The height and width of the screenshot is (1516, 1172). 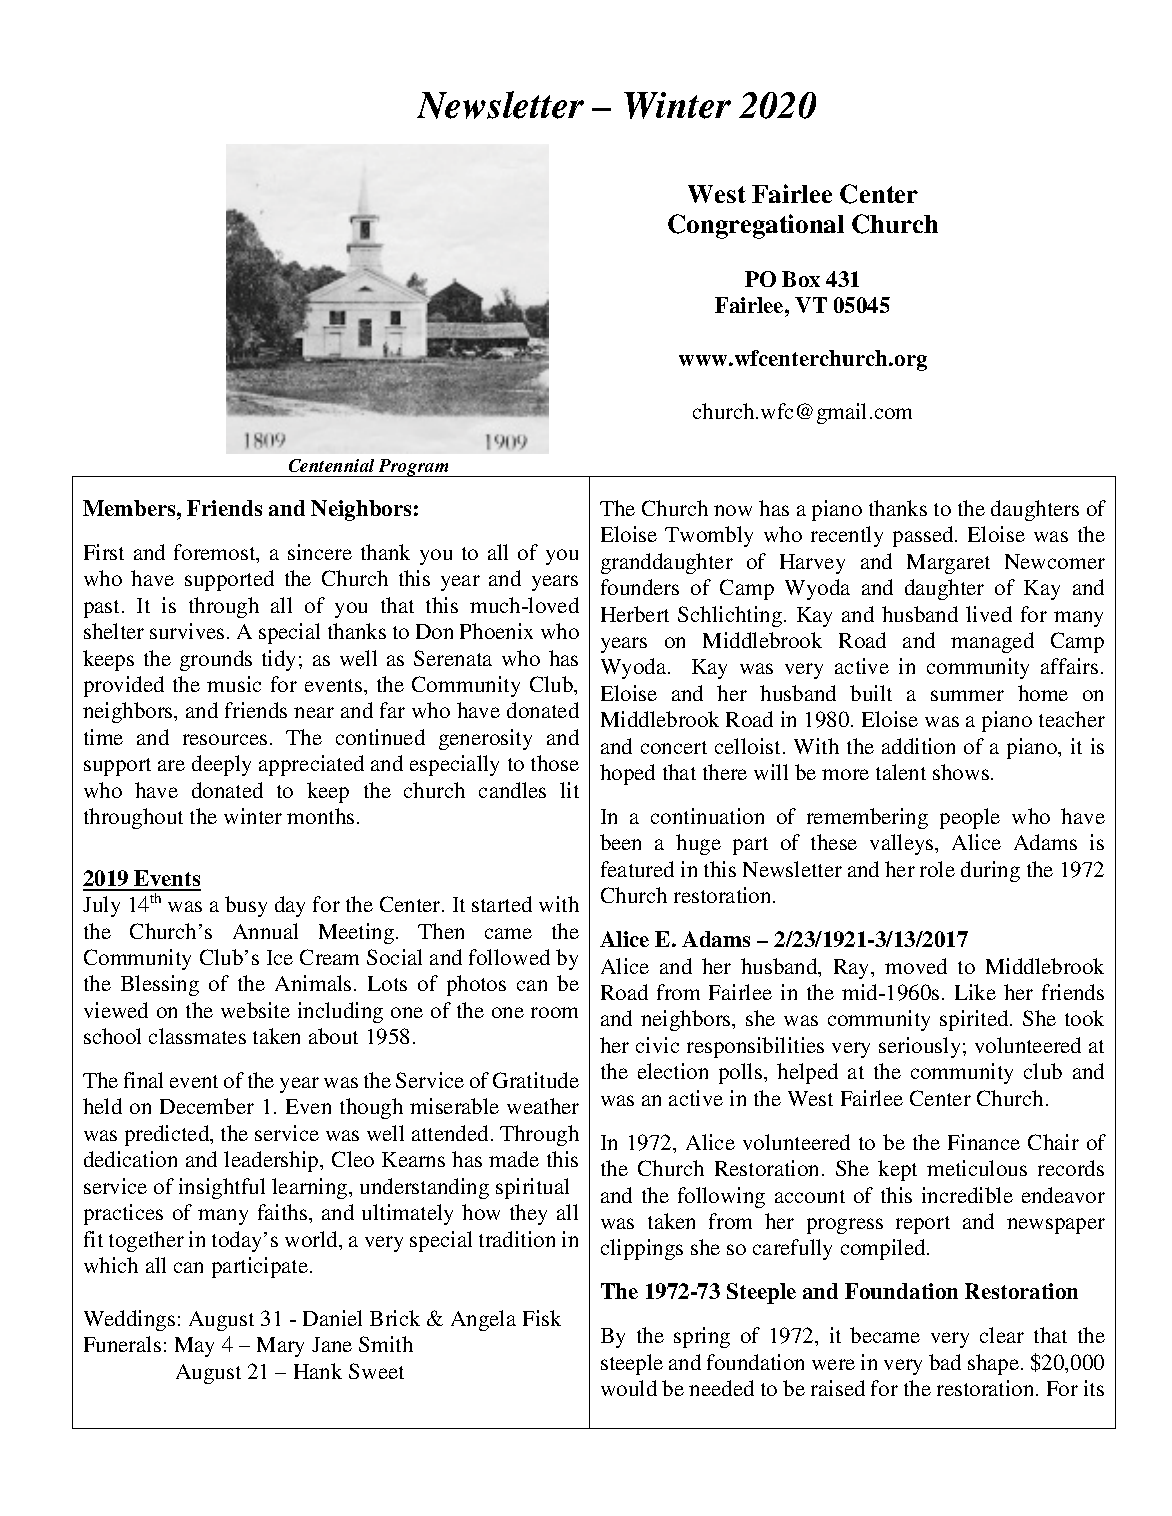 I want to click on would, so click(x=629, y=1388).
